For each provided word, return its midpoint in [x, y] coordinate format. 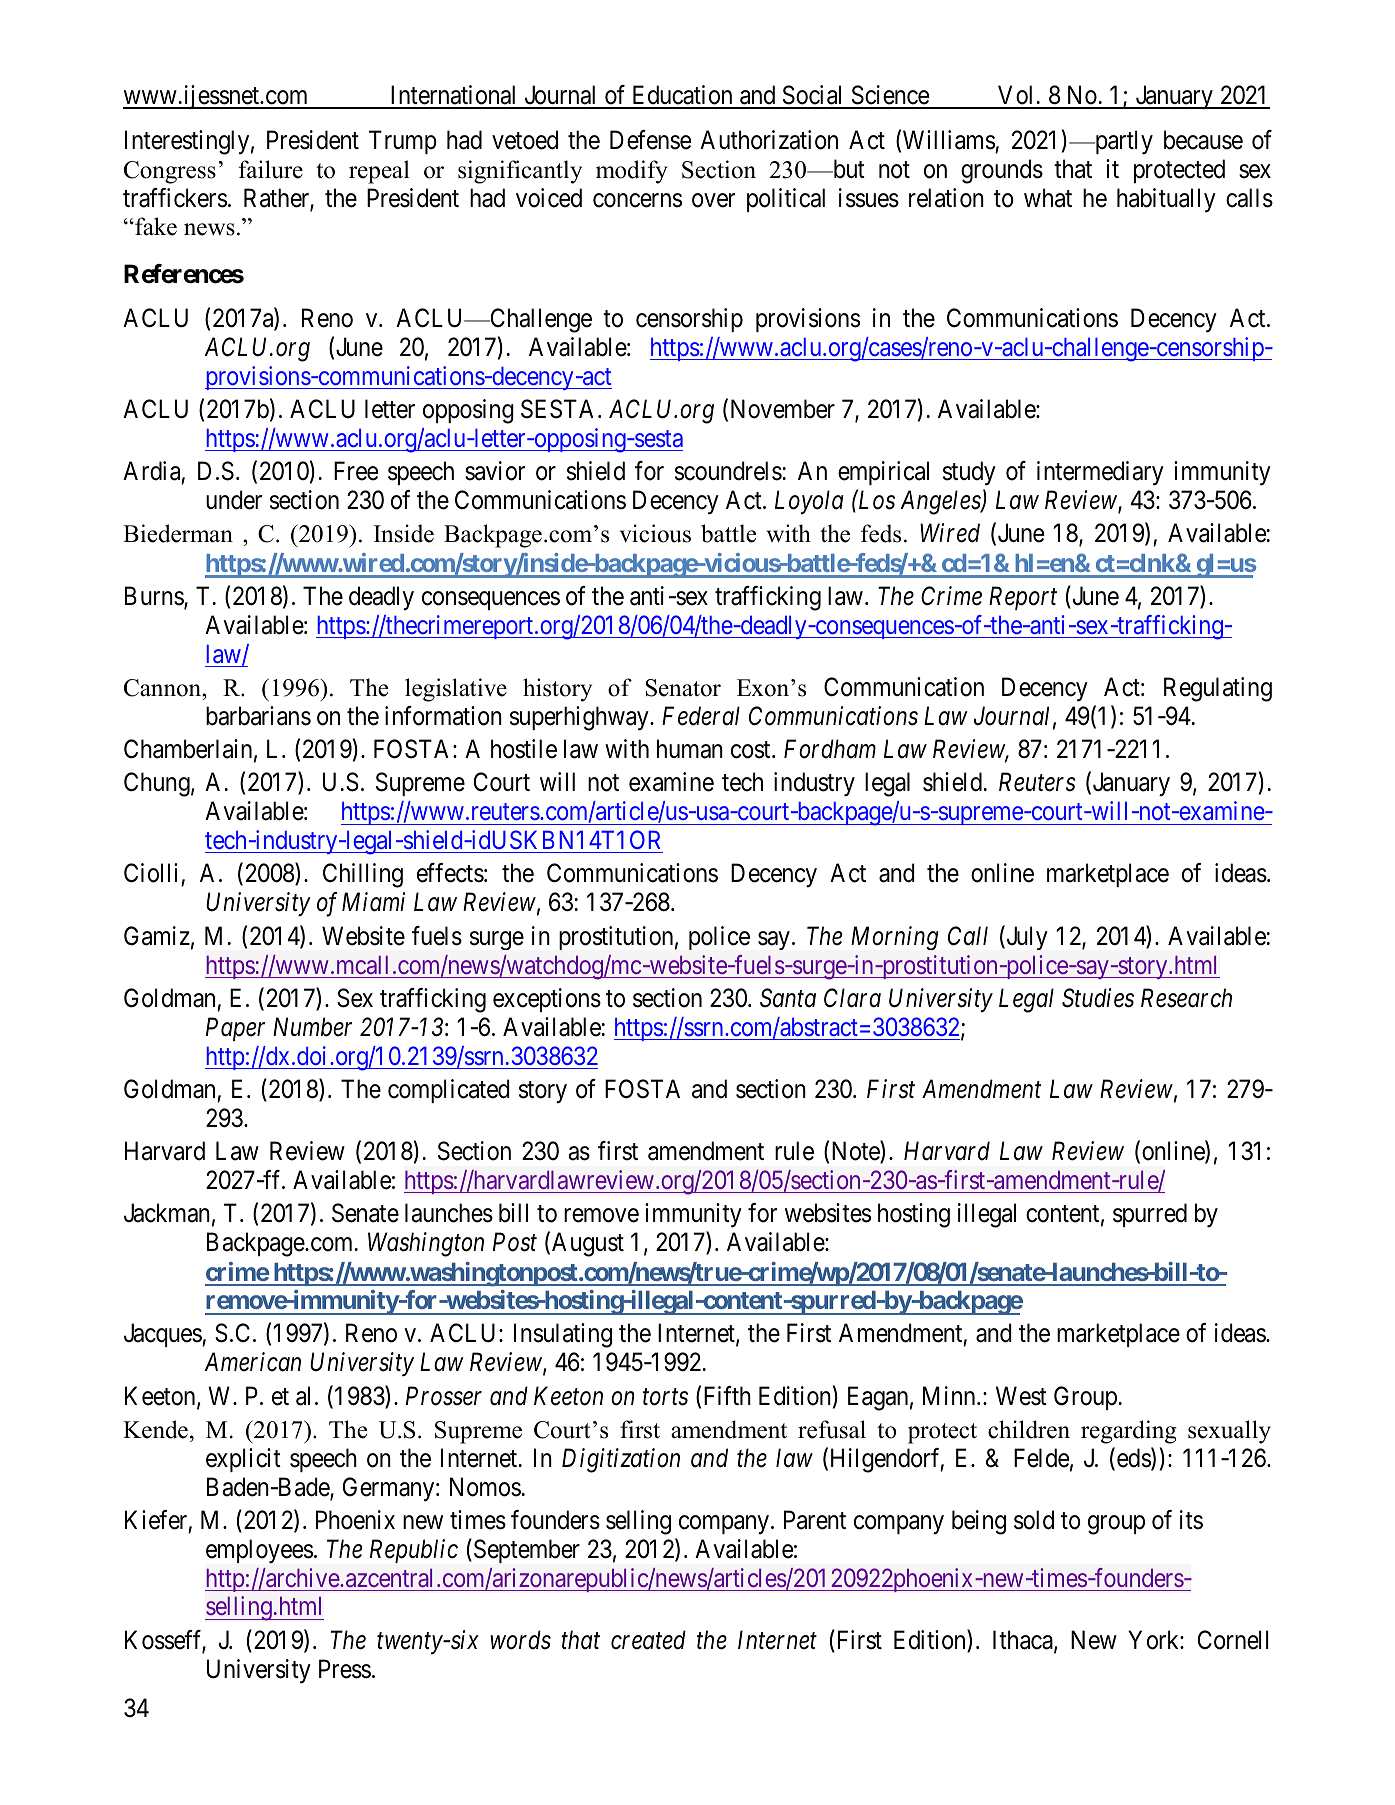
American [252, 1362]
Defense [650, 140]
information [443, 716]
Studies [1098, 998]
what [1048, 198]
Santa [788, 998]
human [690, 749]
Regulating [1218, 689]
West [1021, 1396]
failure [271, 169]
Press [345, 1669]
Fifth [727, 1395]
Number [312, 1027]
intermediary [1100, 473]
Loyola [809, 502]
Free [356, 471]
